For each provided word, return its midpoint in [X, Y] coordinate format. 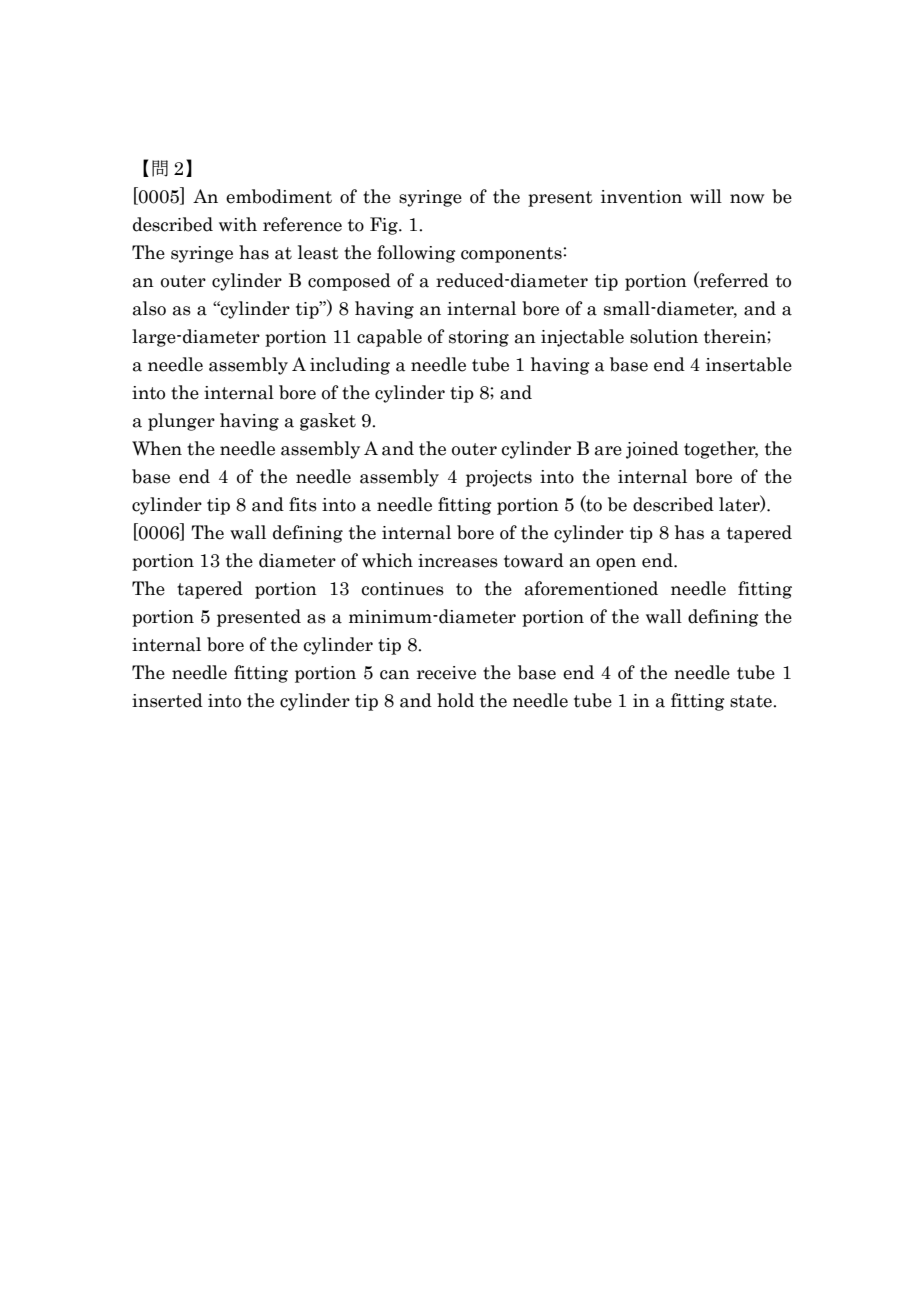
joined [652, 450]
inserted [167, 700]
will [706, 196]
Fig [385, 226]
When [157, 448]
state [752, 701]
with [238, 224]
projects [499, 478]
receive [446, 673]
